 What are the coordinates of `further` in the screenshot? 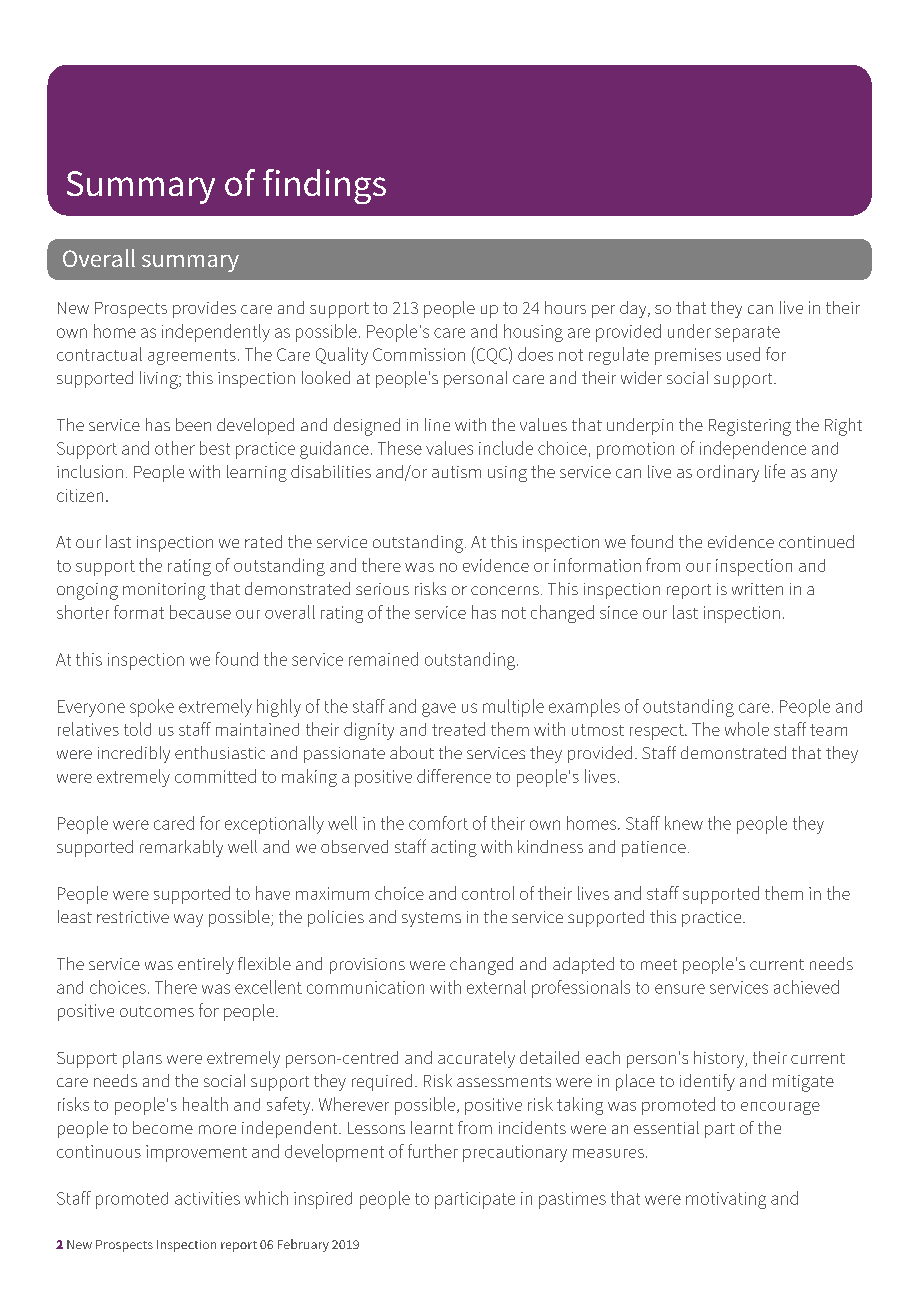 It's located at (433, 1151).
